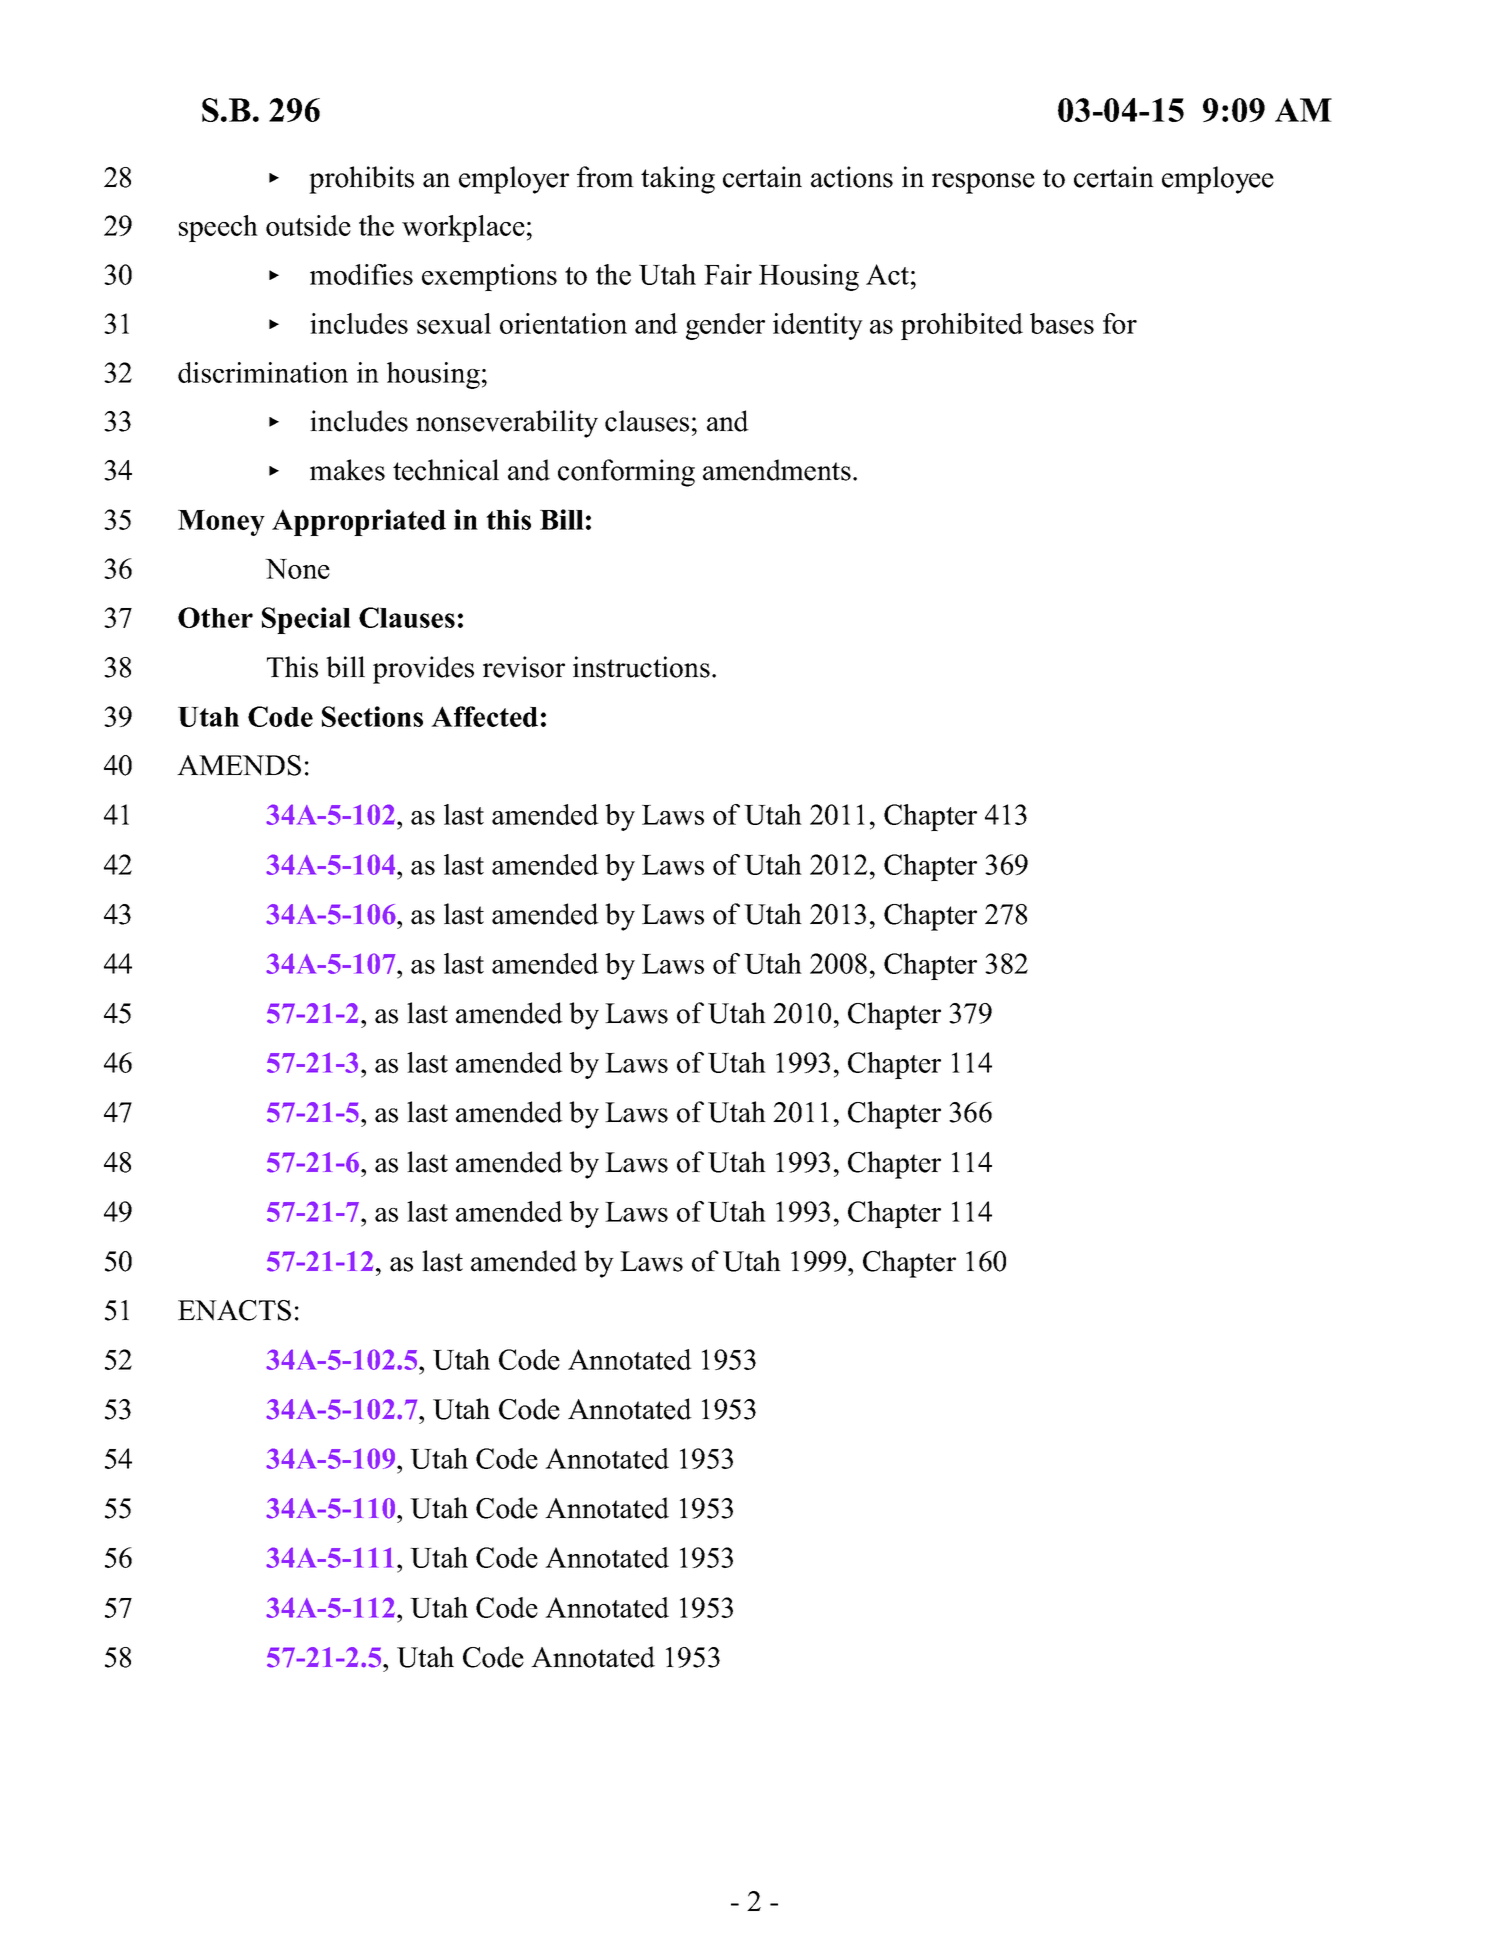  Describe the element at coordinates (297, 569) in the image. I see `None` at that location.
